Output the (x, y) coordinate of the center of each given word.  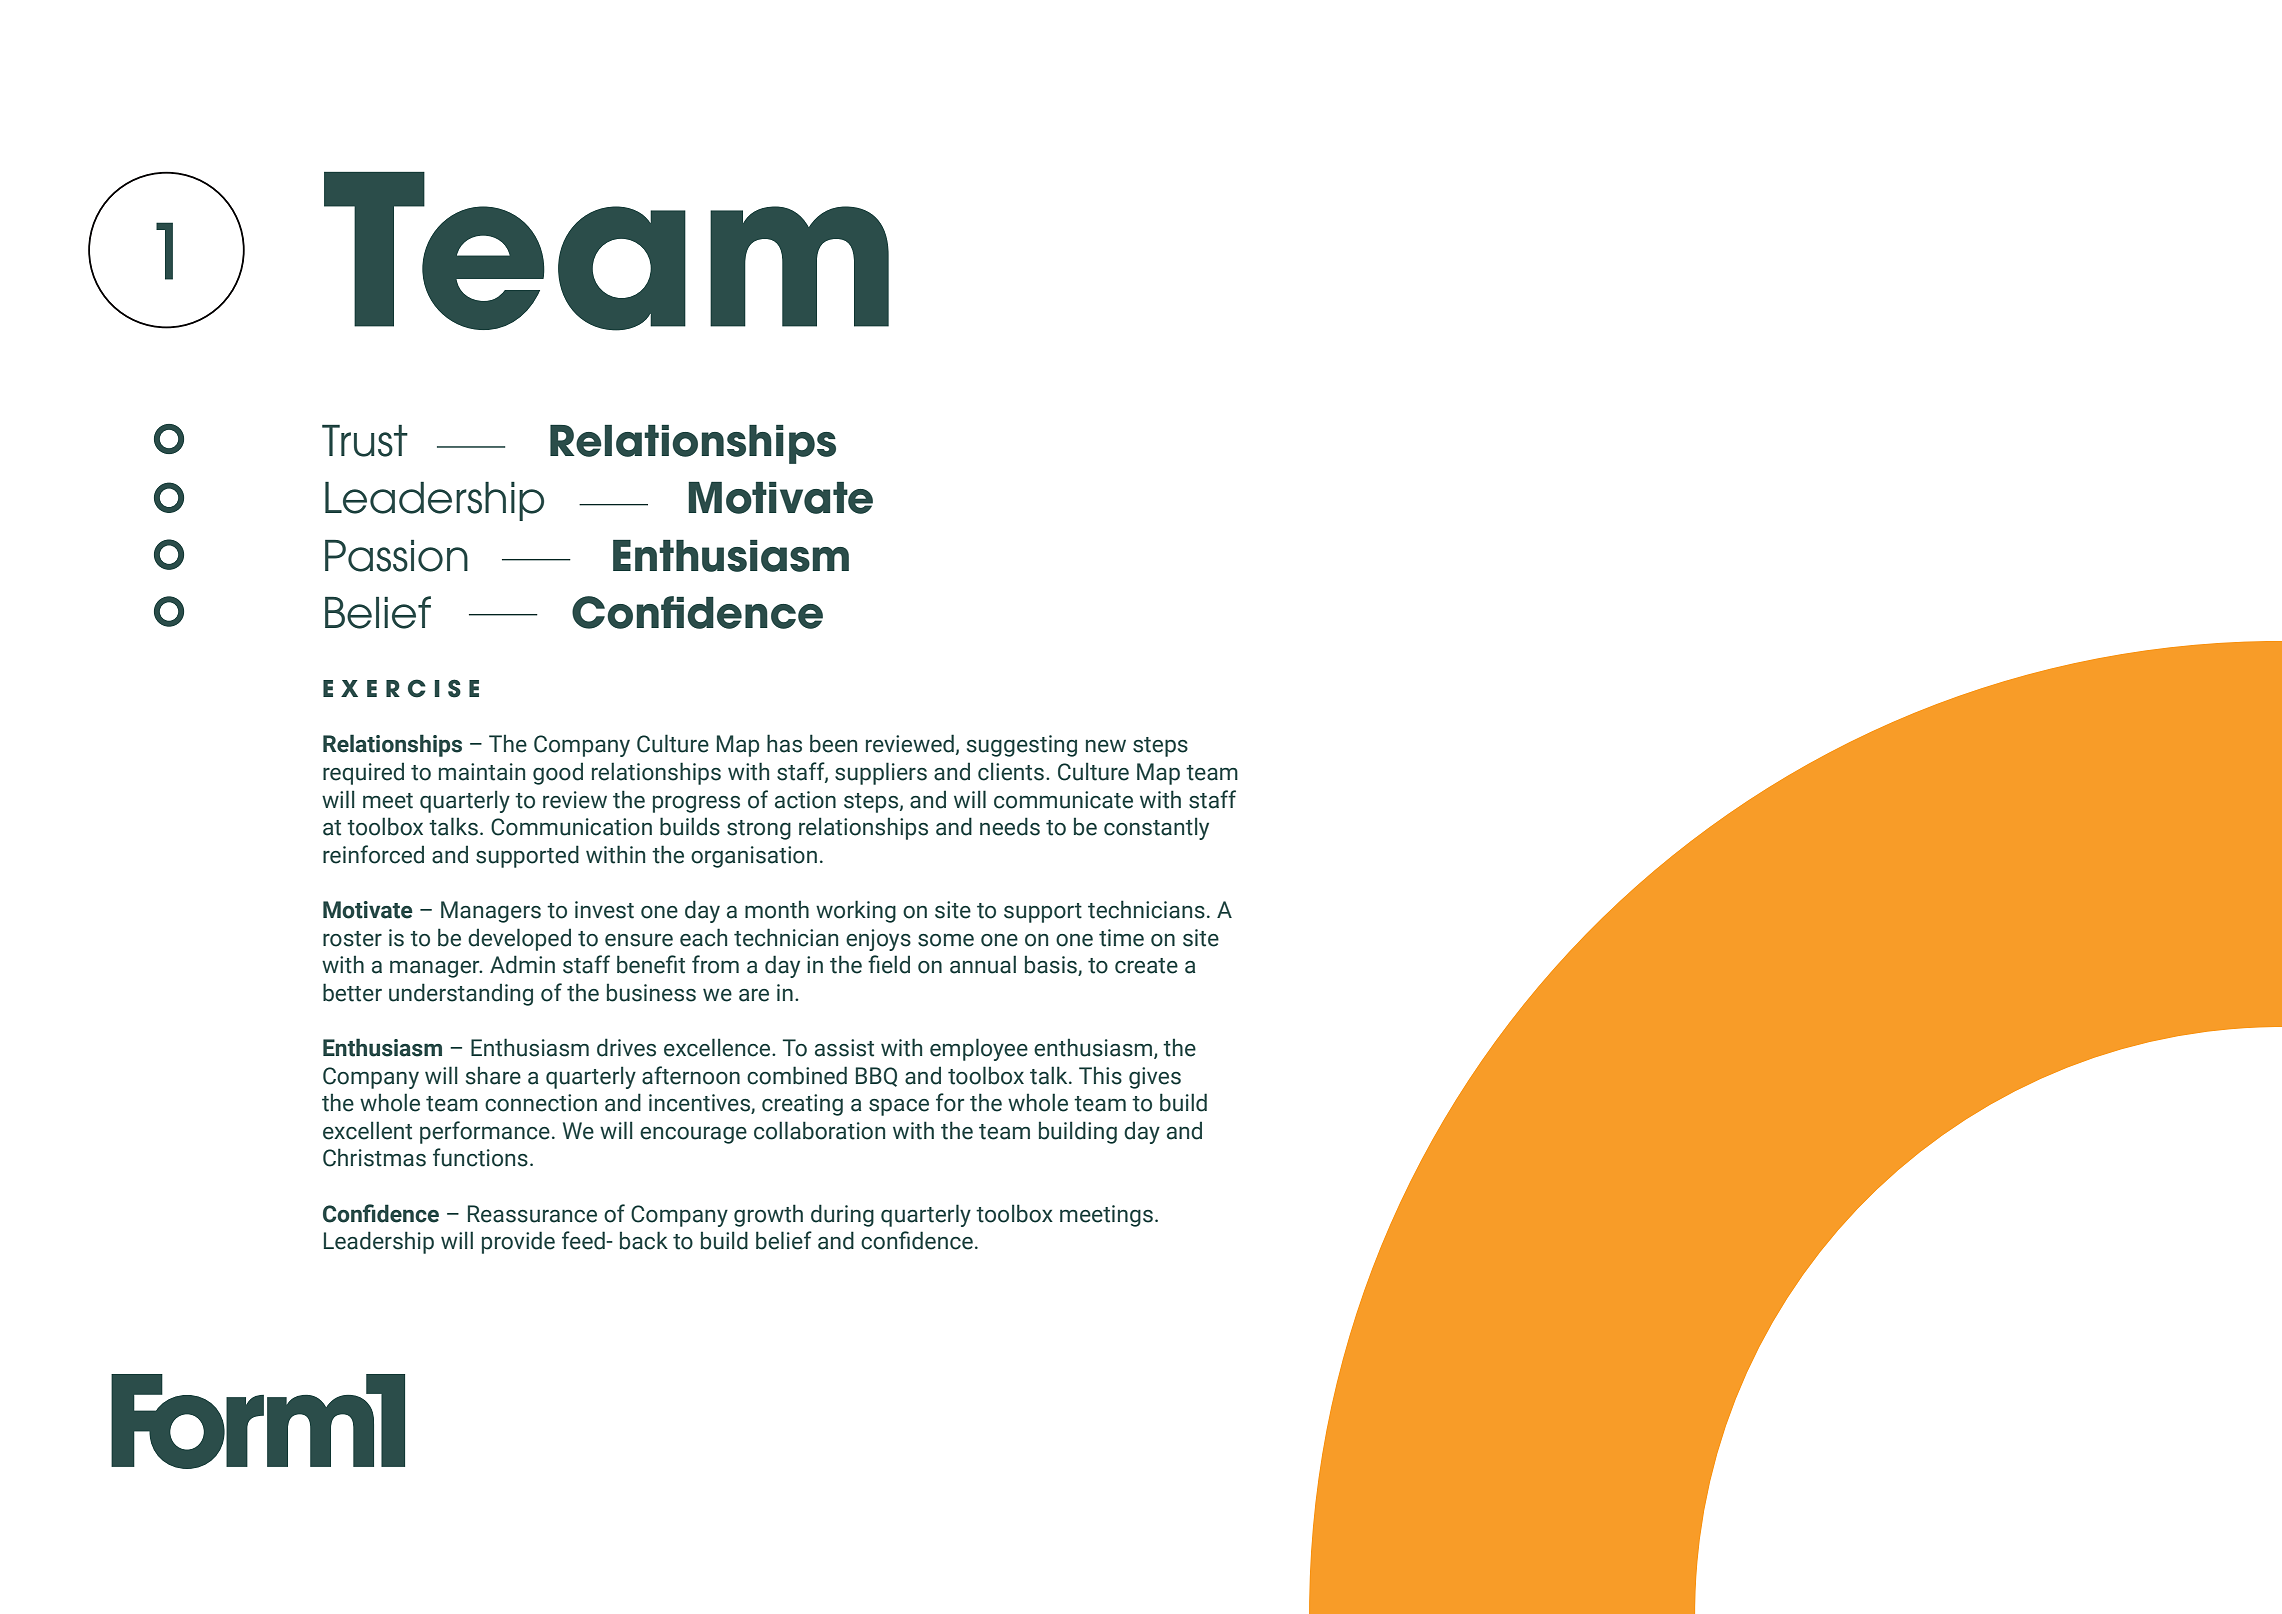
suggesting (1022, 746)
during (842, 1215)
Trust (365, 441)
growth (768, 1215)
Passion (396, 556)
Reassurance (532, 1214)
